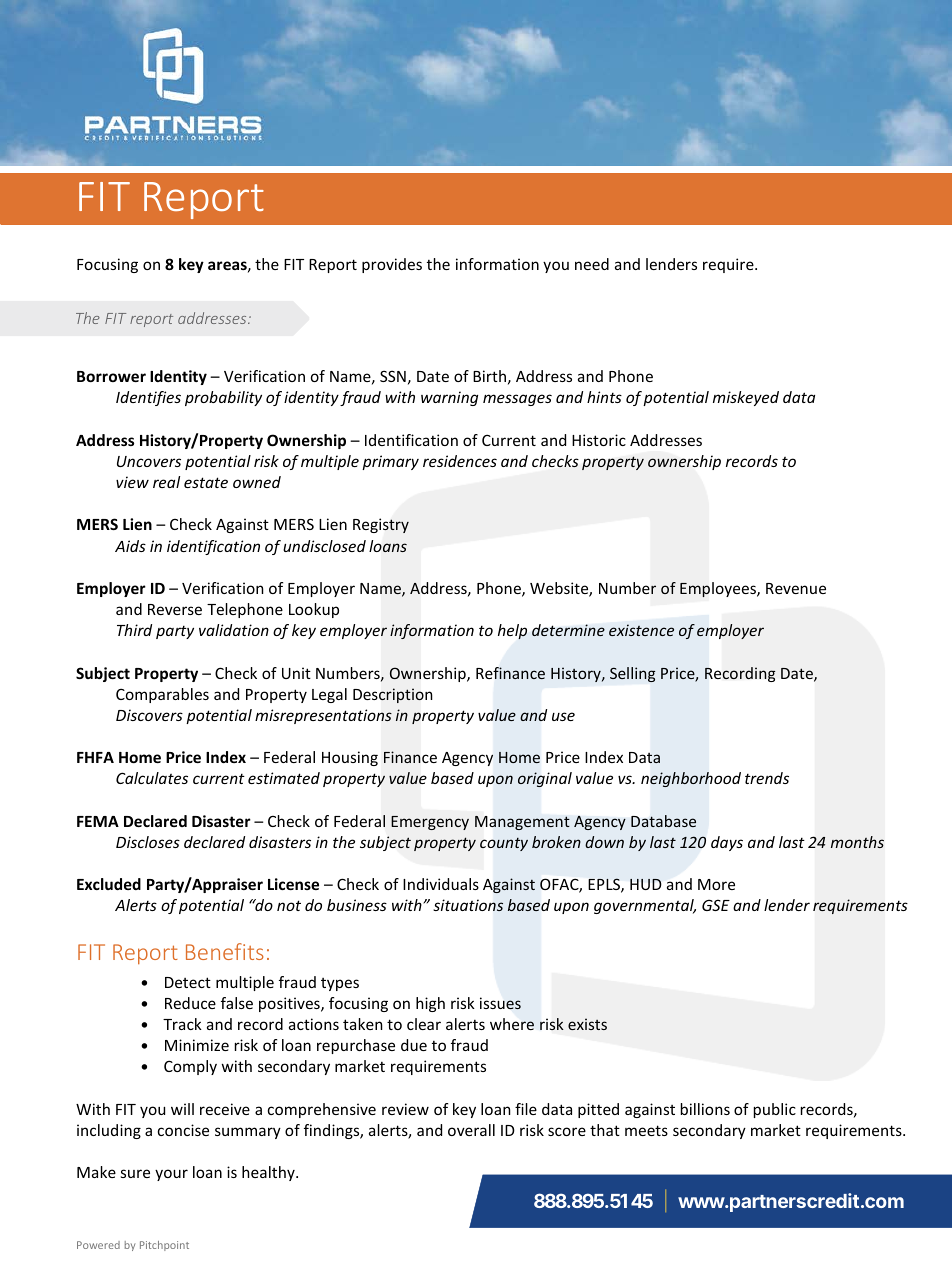 Image resolution: width=952 pixels, height=1270 pixels. What do you see at coordinates (171, 1175) in the screenshot?
I see `your` at bounding box center [171, 1175].
